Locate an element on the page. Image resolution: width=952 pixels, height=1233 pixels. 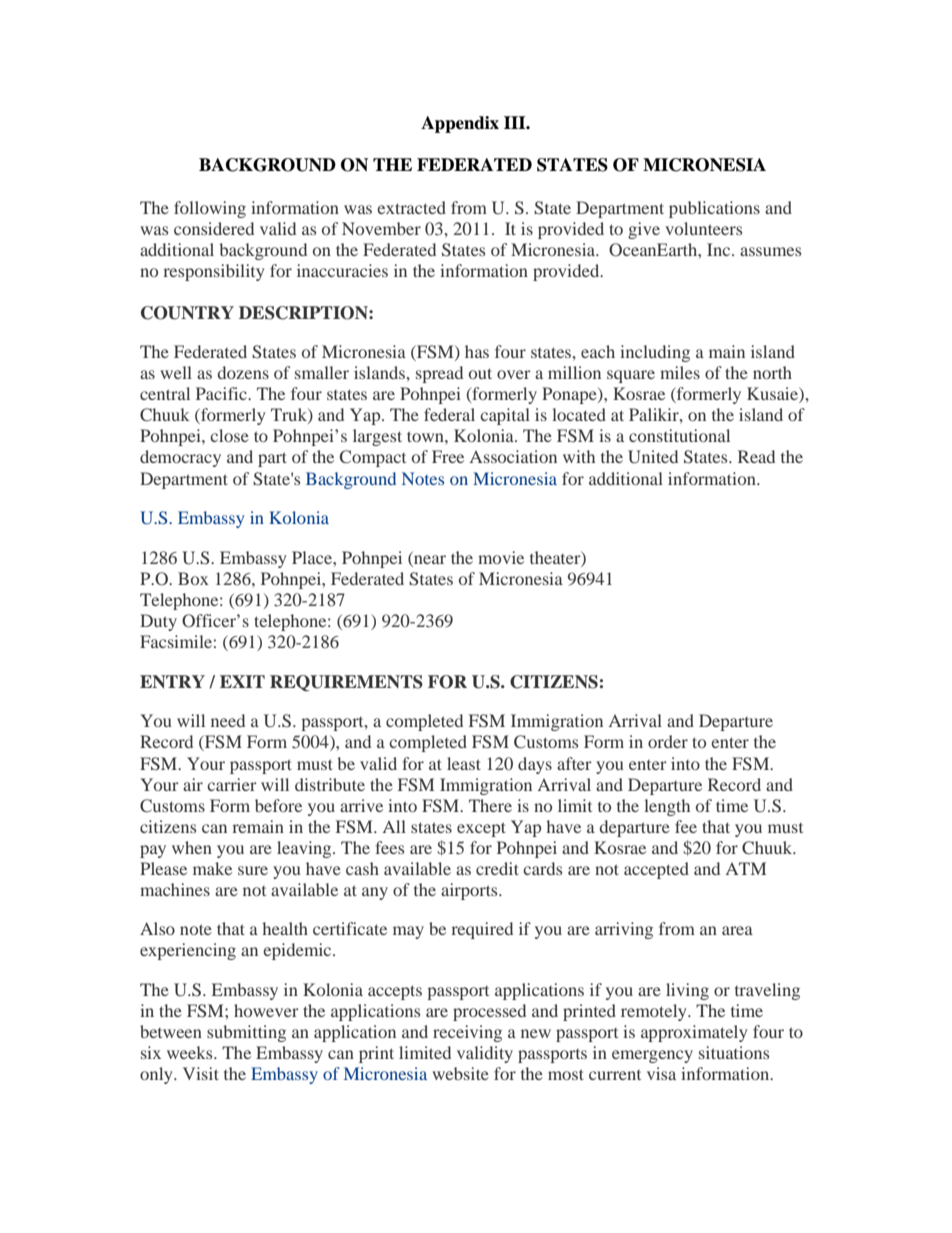
receiving is located at coordinates (467, 1033).
